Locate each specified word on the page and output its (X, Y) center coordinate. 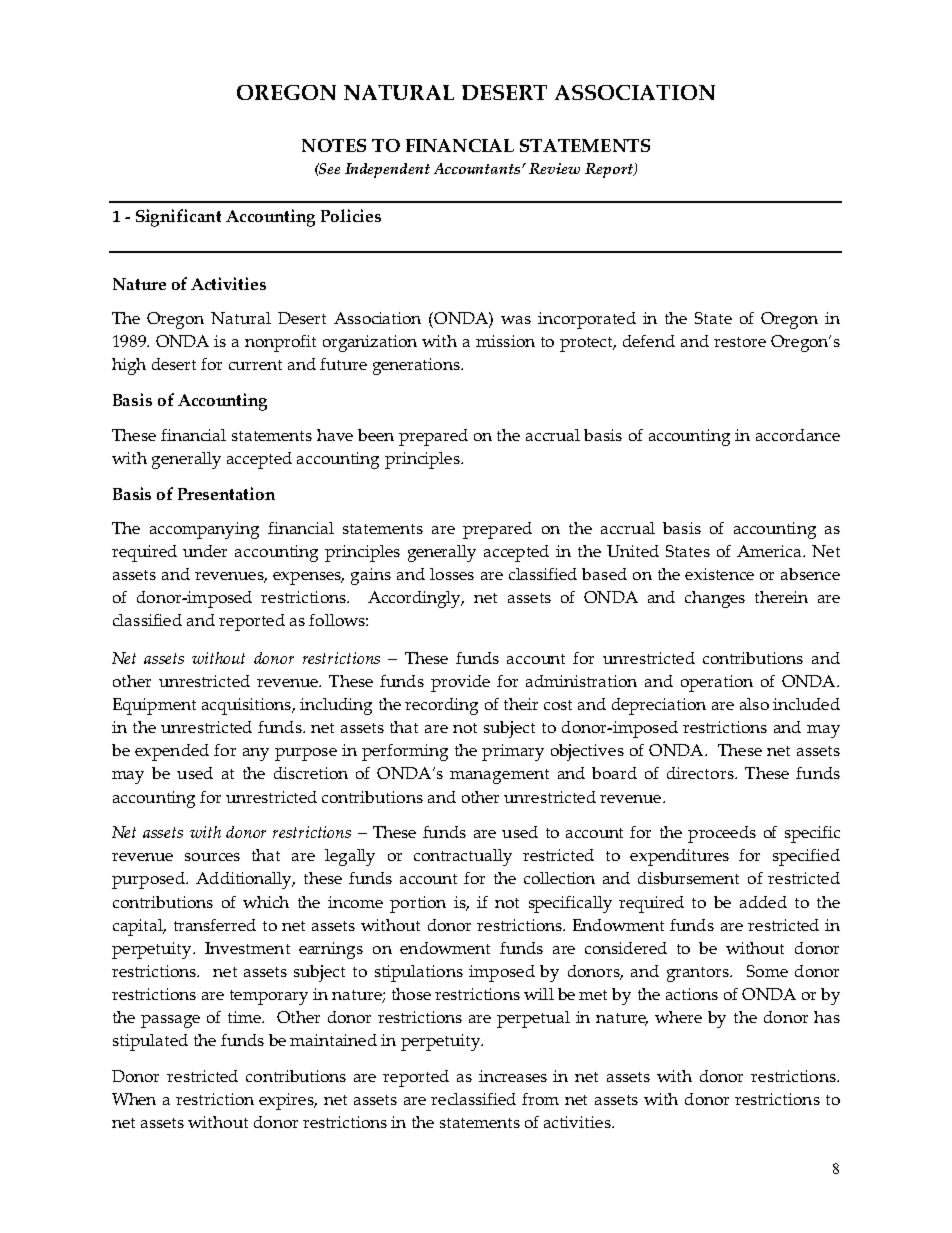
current (255, 365)
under (205, 551)
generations (417, 366)
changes (715, 599)
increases (513, 1076)
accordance (798, 435)
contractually (463, 857)
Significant (178, 218)
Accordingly (416, 599)
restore (740, 342)
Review (554, 168)
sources (212, 857)
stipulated (150, 1042)
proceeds (722, 834)
